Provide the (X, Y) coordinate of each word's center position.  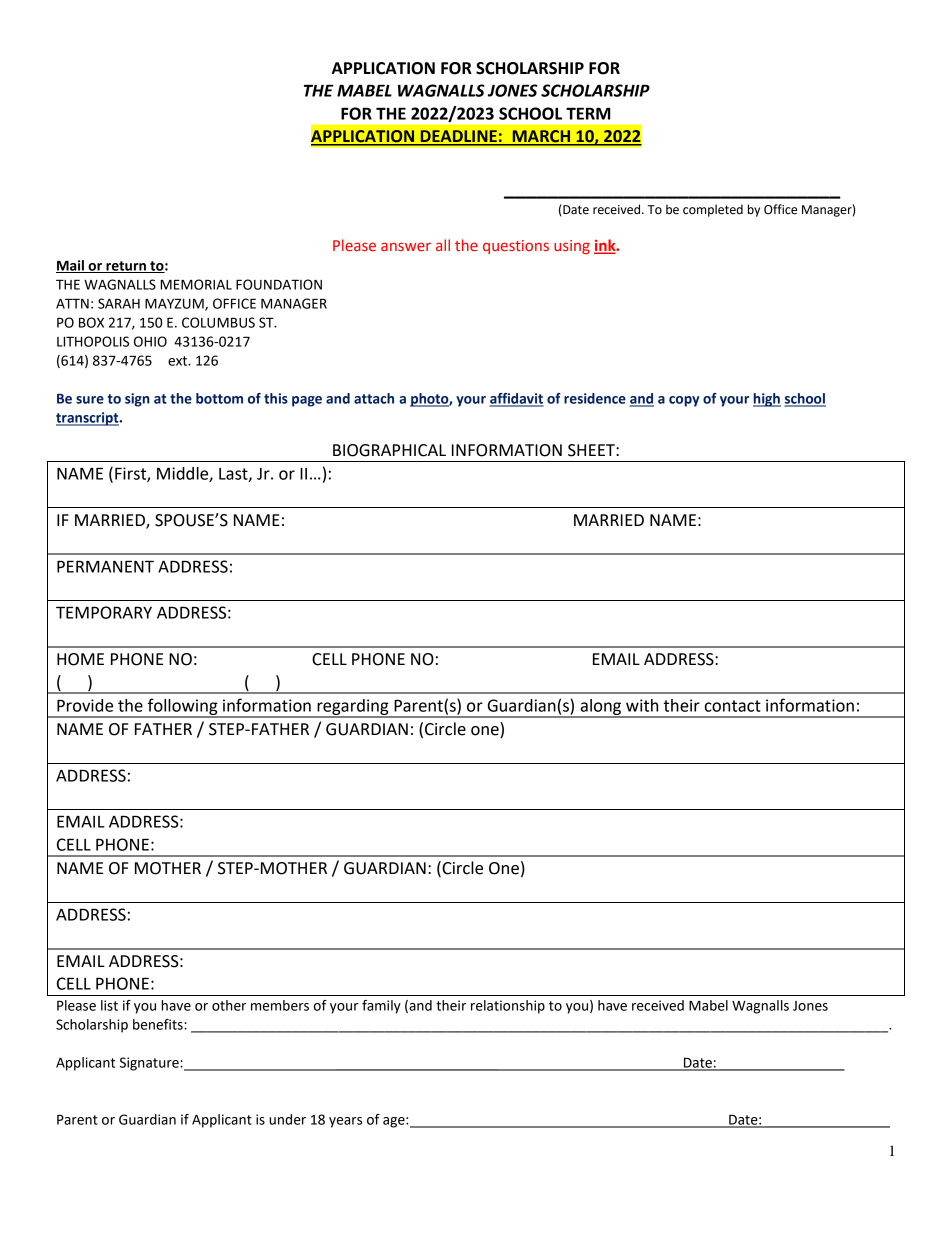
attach (374, 398)
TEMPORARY (104, 612)
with (642, 705)
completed (713, 210)
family (381, 1007)
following (182, 707)
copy (684, 401)
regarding (353, 708)
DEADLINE (458, 137)
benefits (159, 1024)
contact (733, 706)
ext (179, 361)
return (126, 267)
